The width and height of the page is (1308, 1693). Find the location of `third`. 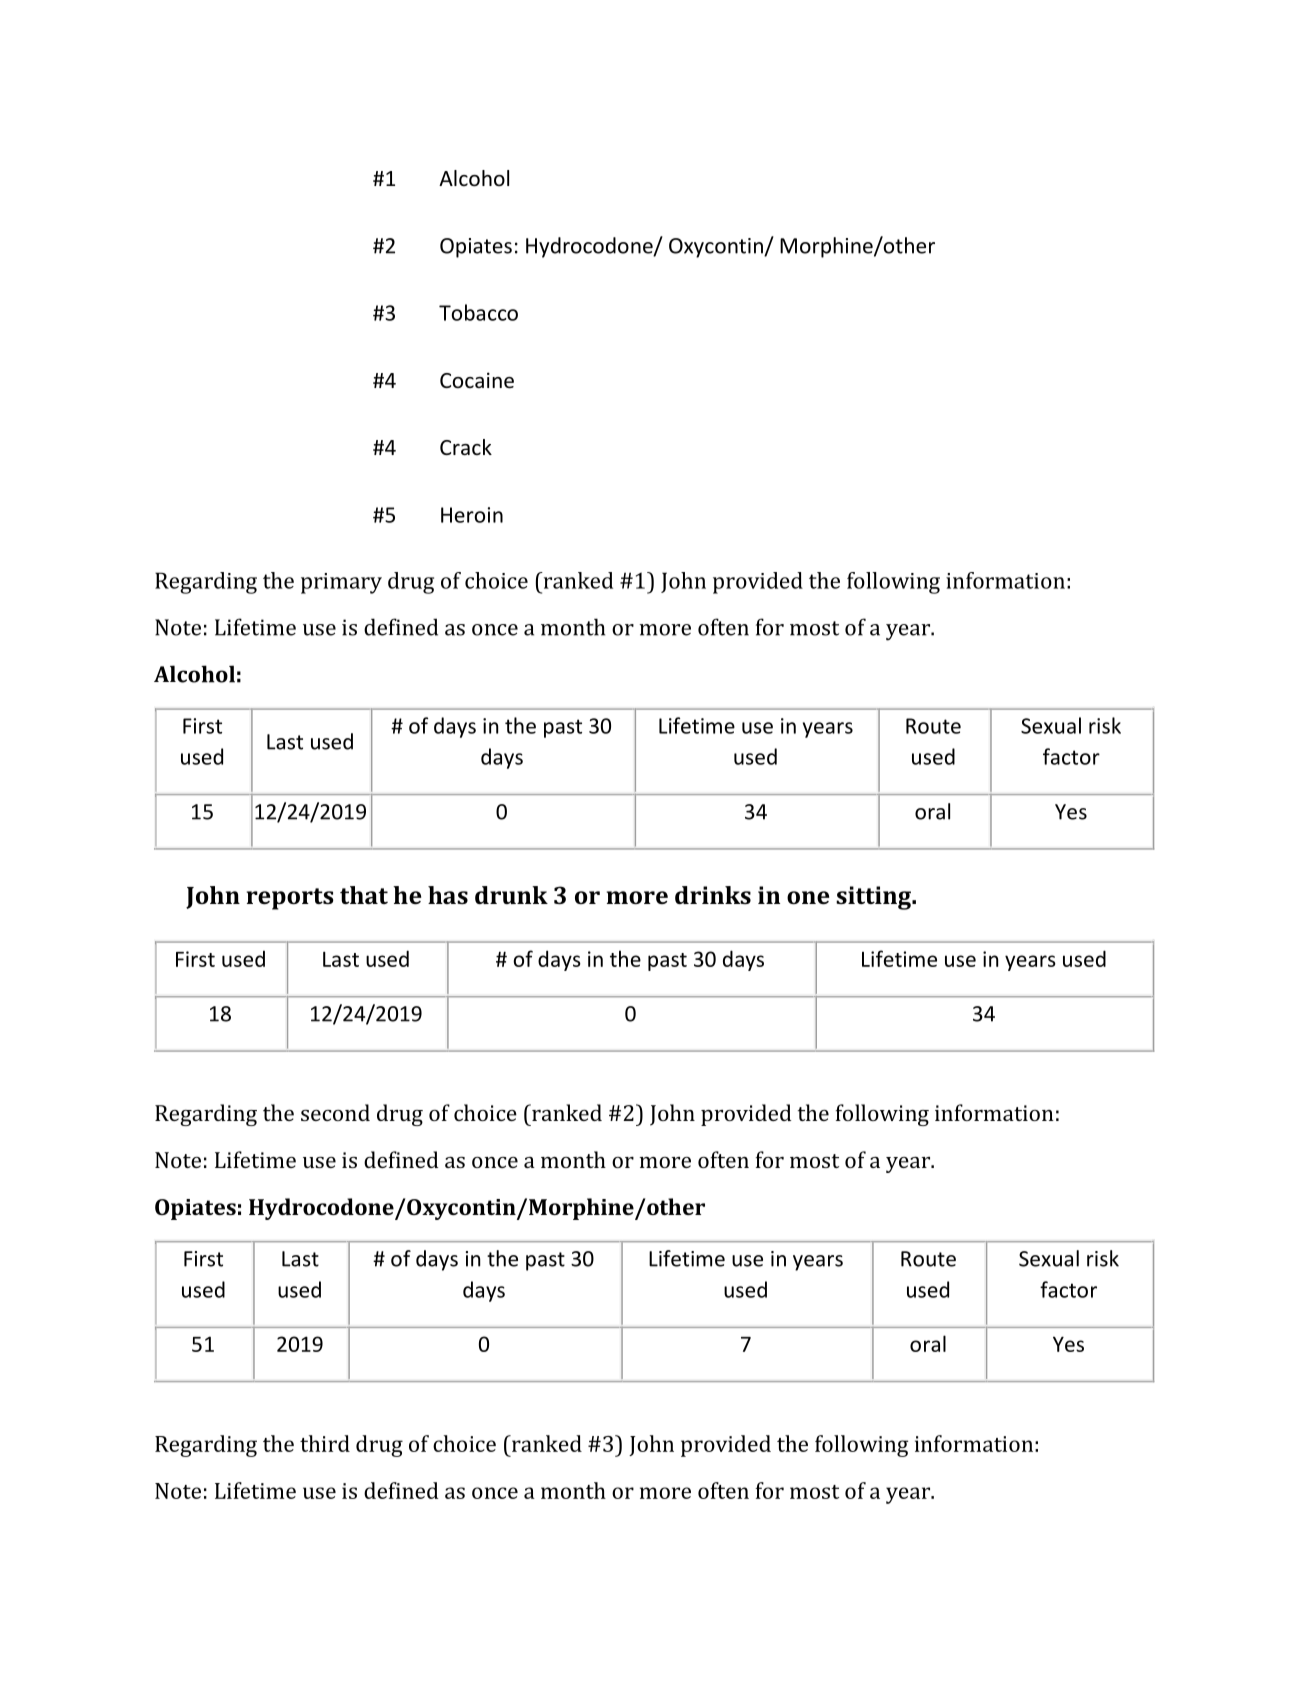

third is located at coordinates (325, 1443).
